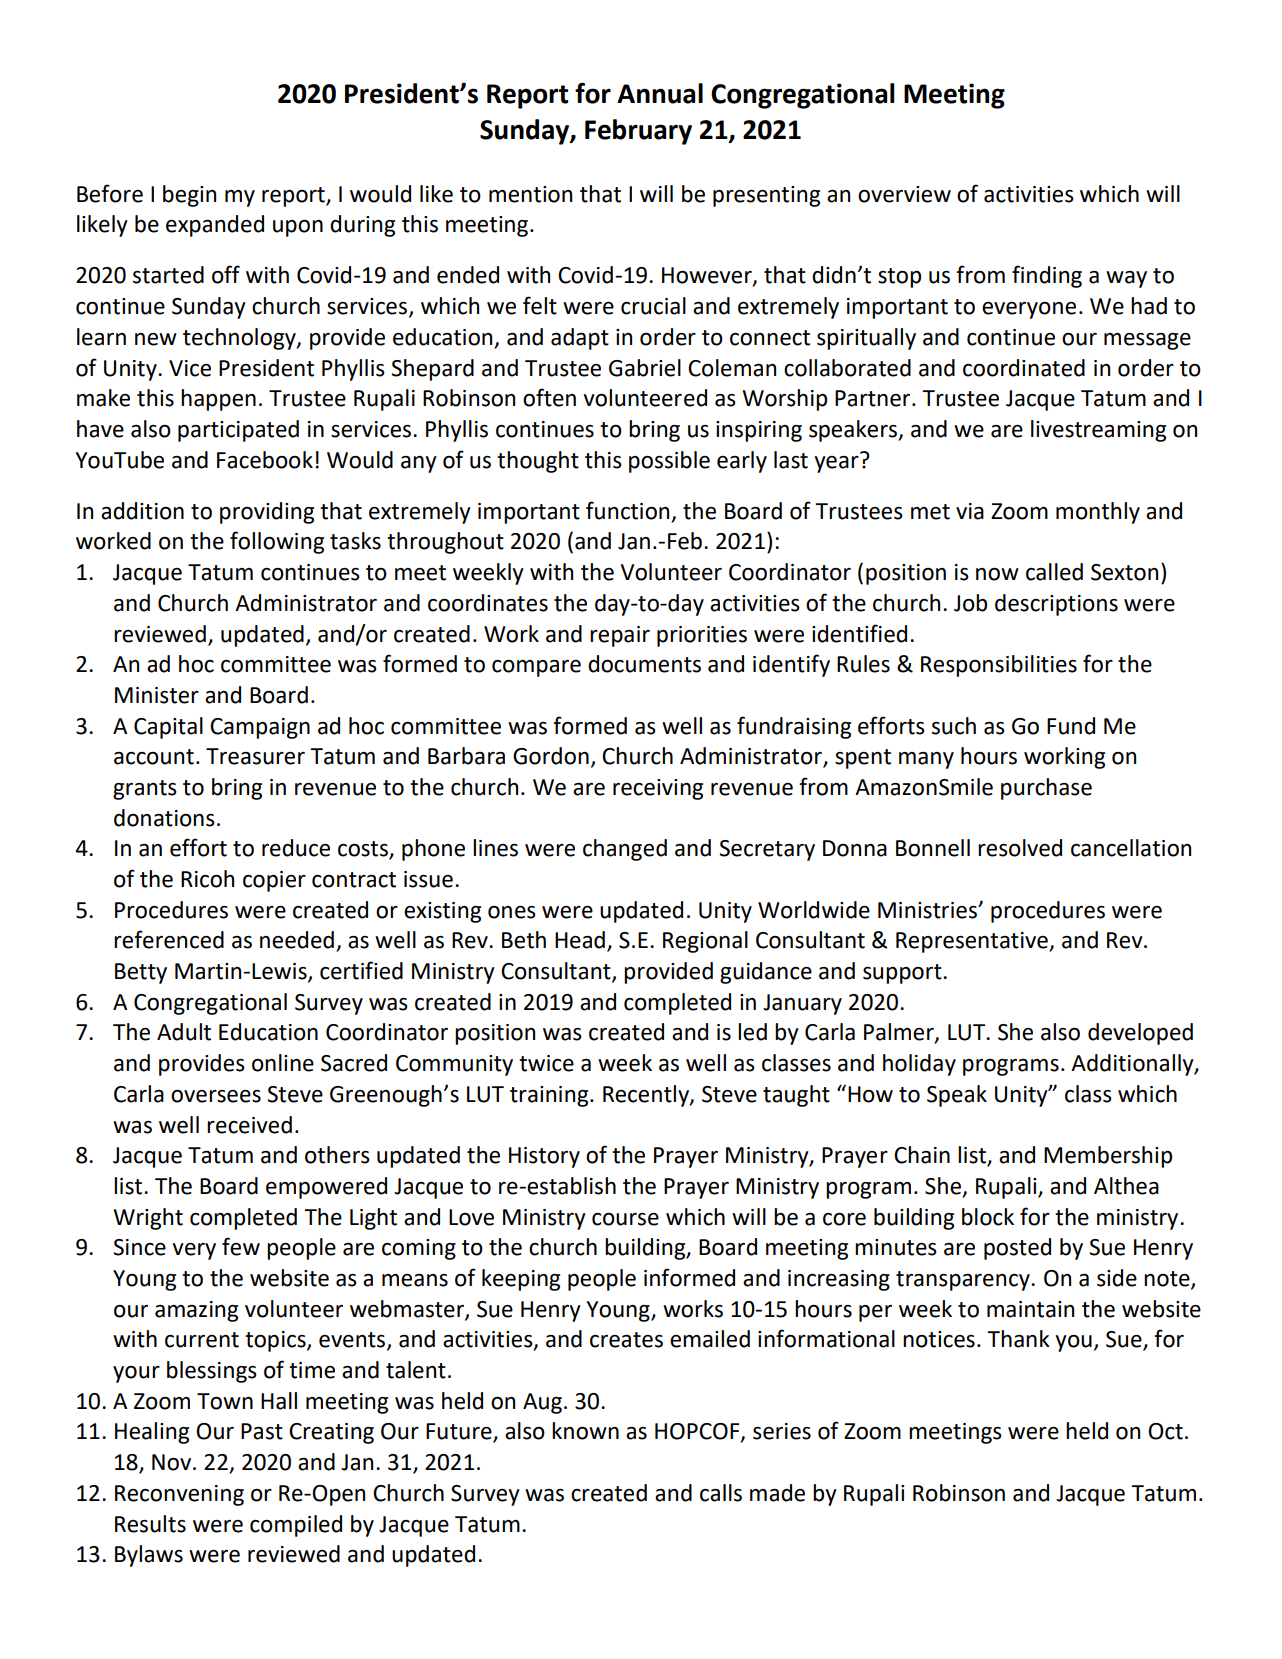 Image resolution: width=1282 pixels, height=1659 pixels. I want to click on begin, so click(189, 196).
